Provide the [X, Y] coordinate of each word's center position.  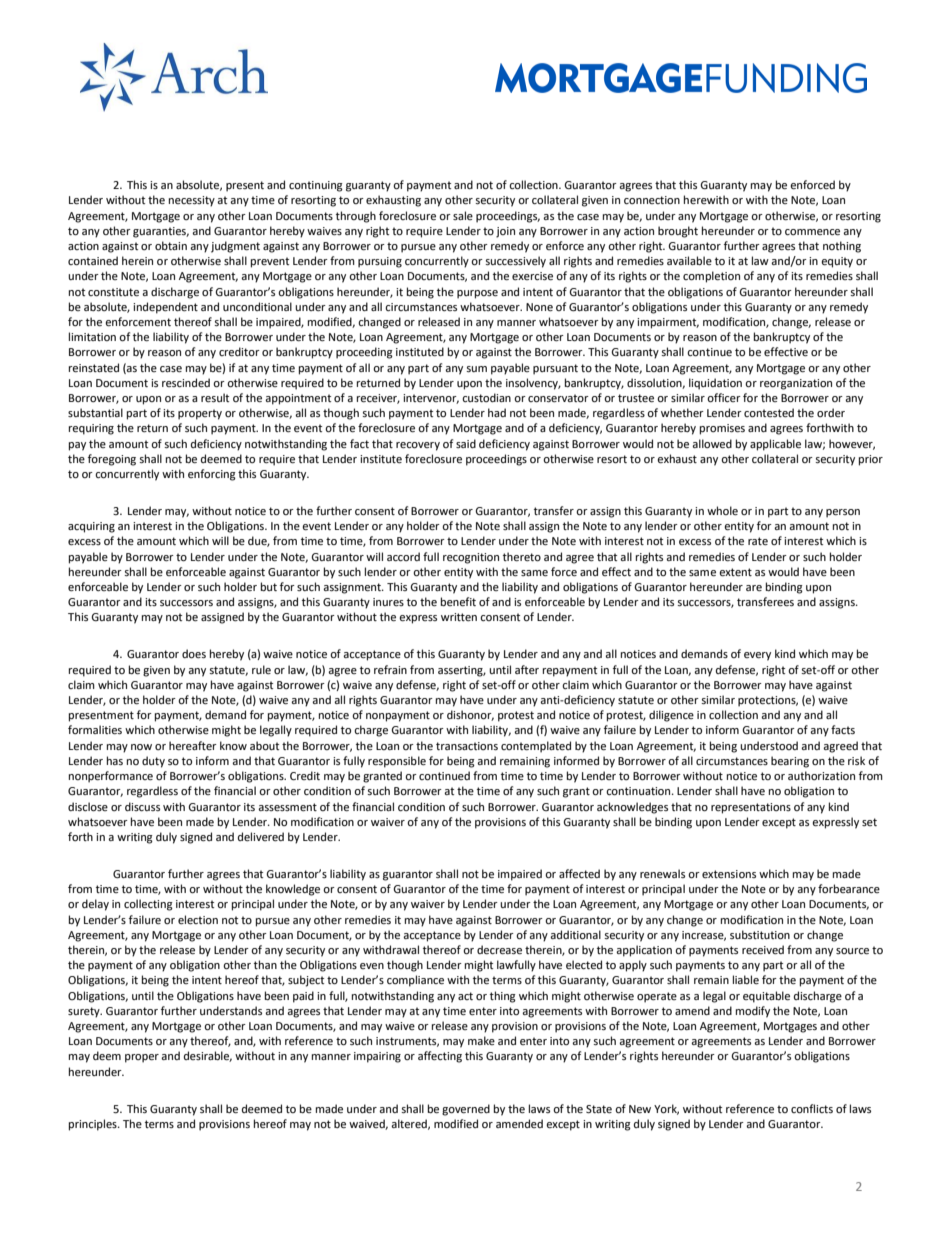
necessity [192, 201]
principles [94, 1125]
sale [463, 215]
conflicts [812, 1109]
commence [812, 232]
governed [466, 1110]
